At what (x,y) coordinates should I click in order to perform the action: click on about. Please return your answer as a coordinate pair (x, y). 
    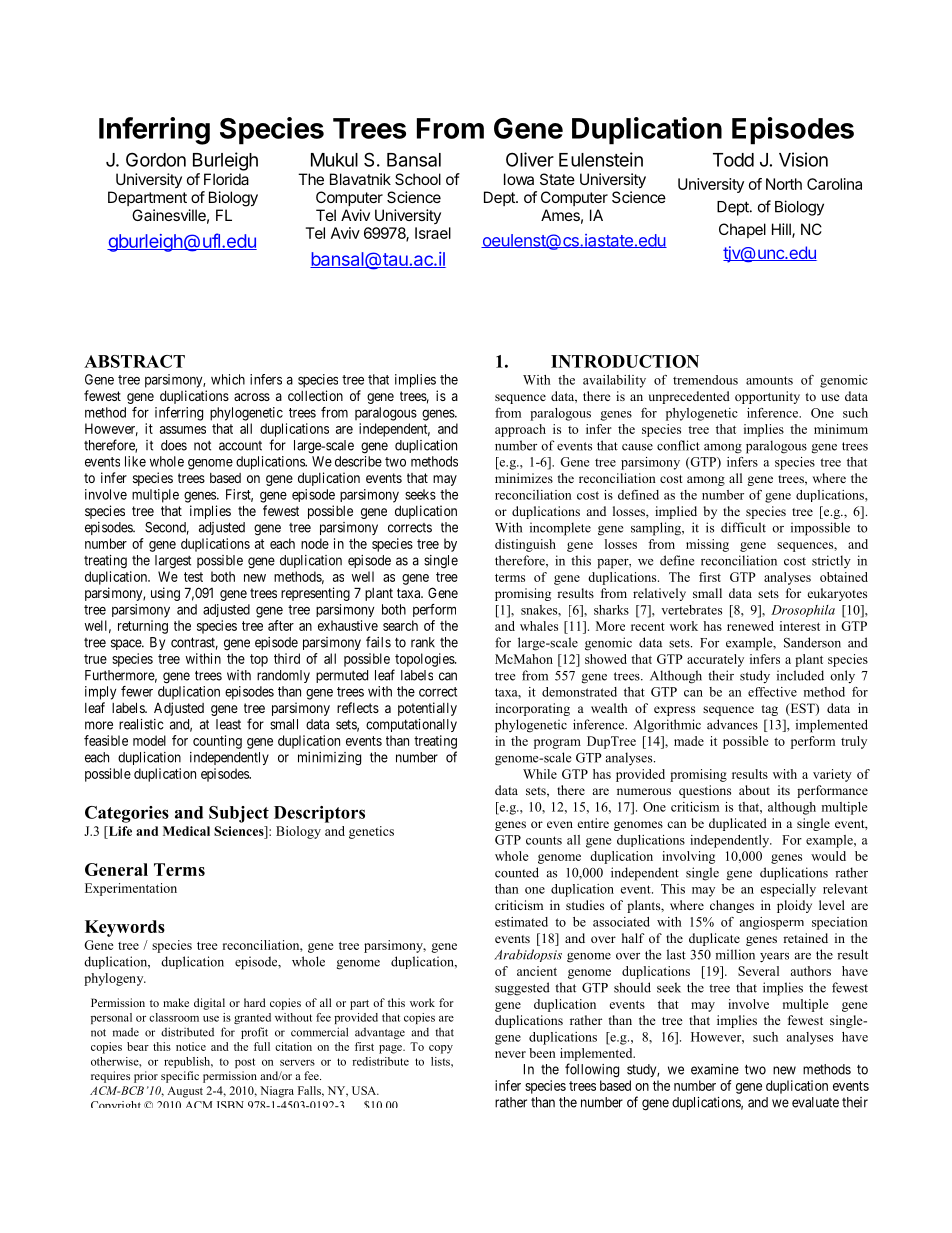
    Looking at the image, I should click on (754, 790).
